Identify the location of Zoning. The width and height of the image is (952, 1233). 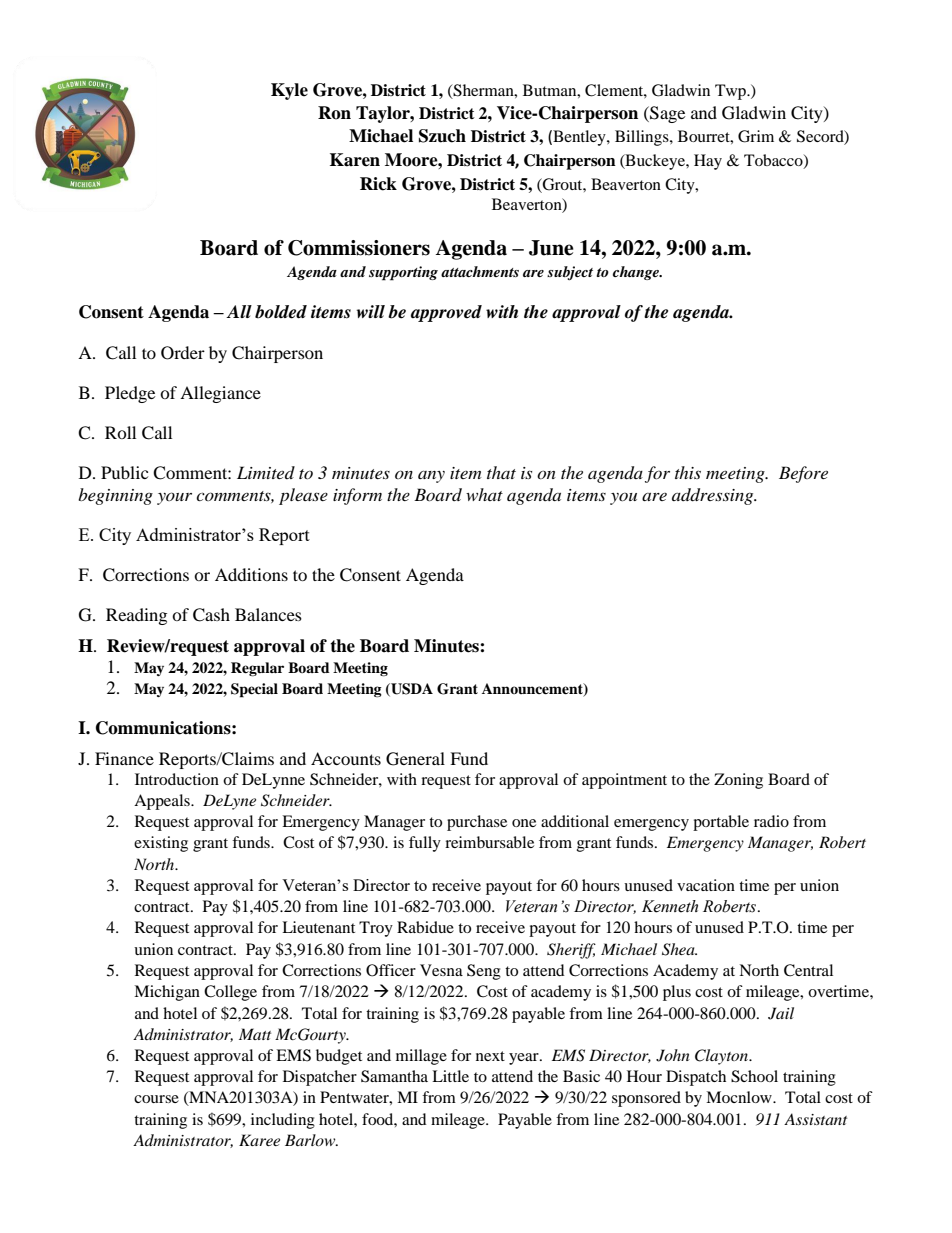
(738, 781).
